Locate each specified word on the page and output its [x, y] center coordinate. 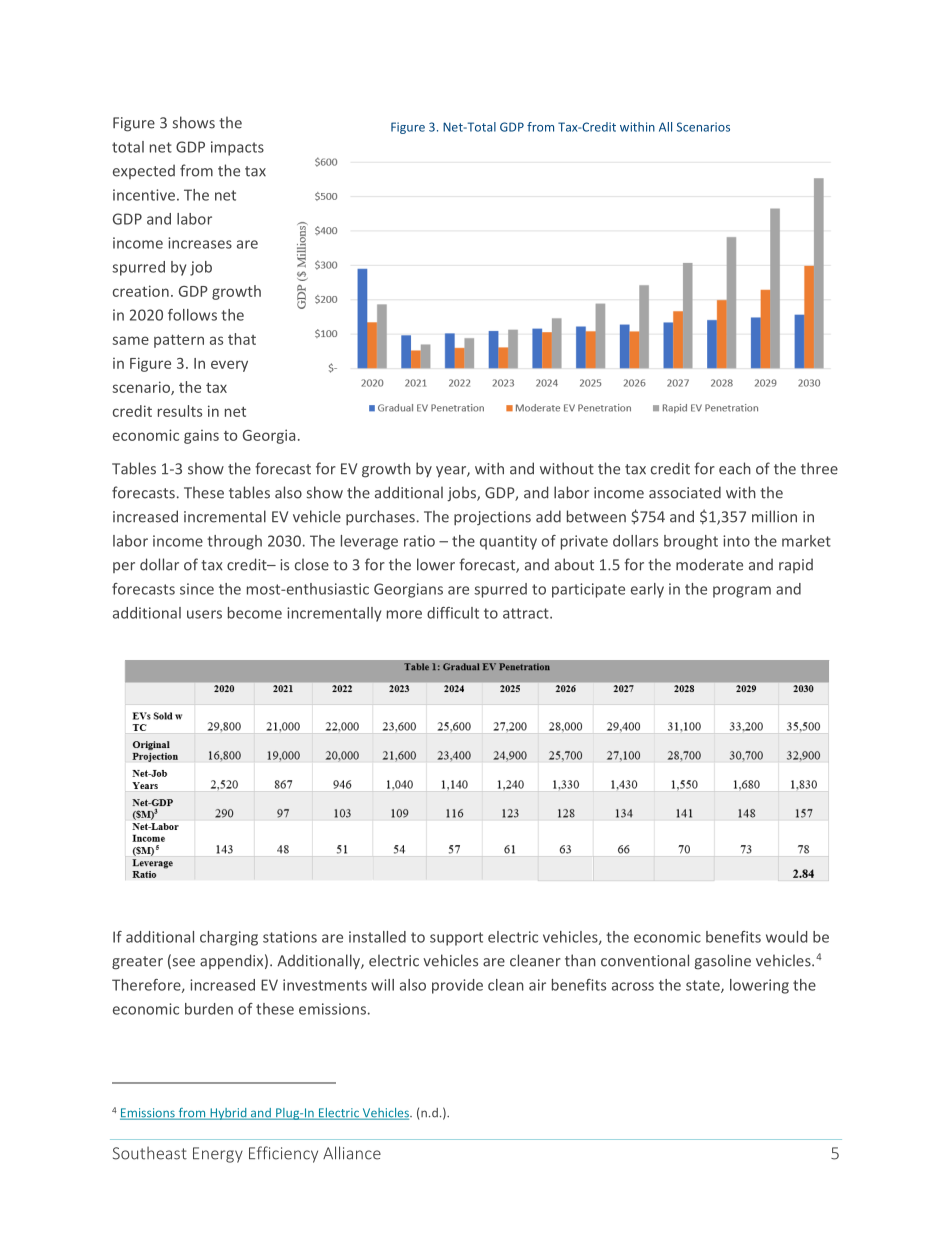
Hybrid [228, 1114]
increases [200, 243]
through [234, 542]
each [735, 468]
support [456, 939]
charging [229, 938]
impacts [237, 148]
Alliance [352, 1153]
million [774, 516]
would [786, 937]
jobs [462, 494]
